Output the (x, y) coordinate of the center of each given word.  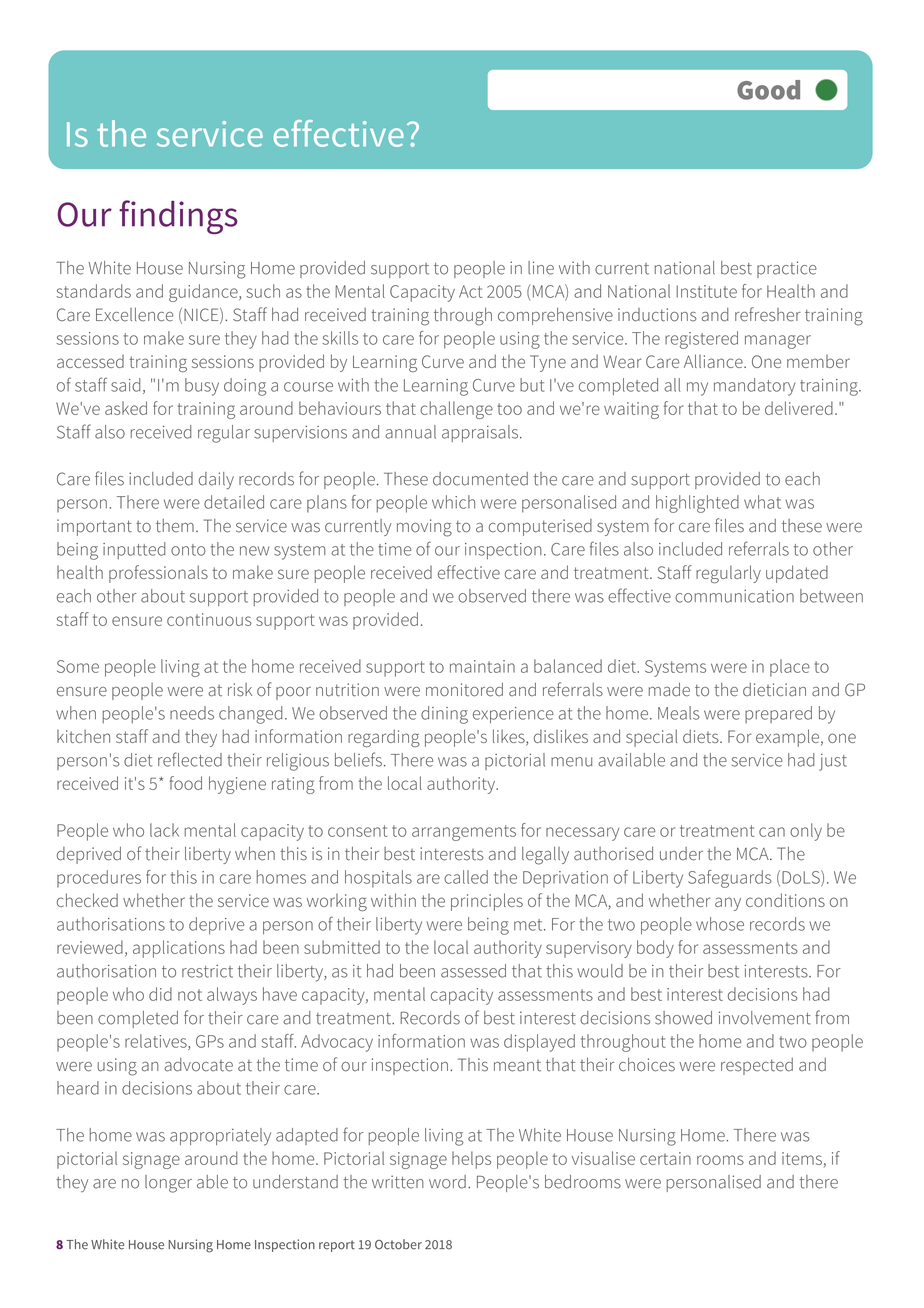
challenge (456, 410)
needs (192, 713)
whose (720, 924)
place (790, 668)
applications (179, 949)
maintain (482, 666)
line (541, 268)
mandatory (754, 387)
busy (202, 387)
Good (768, 90)
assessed (473, 971)
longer (168, 1184)
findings (178, 217)
